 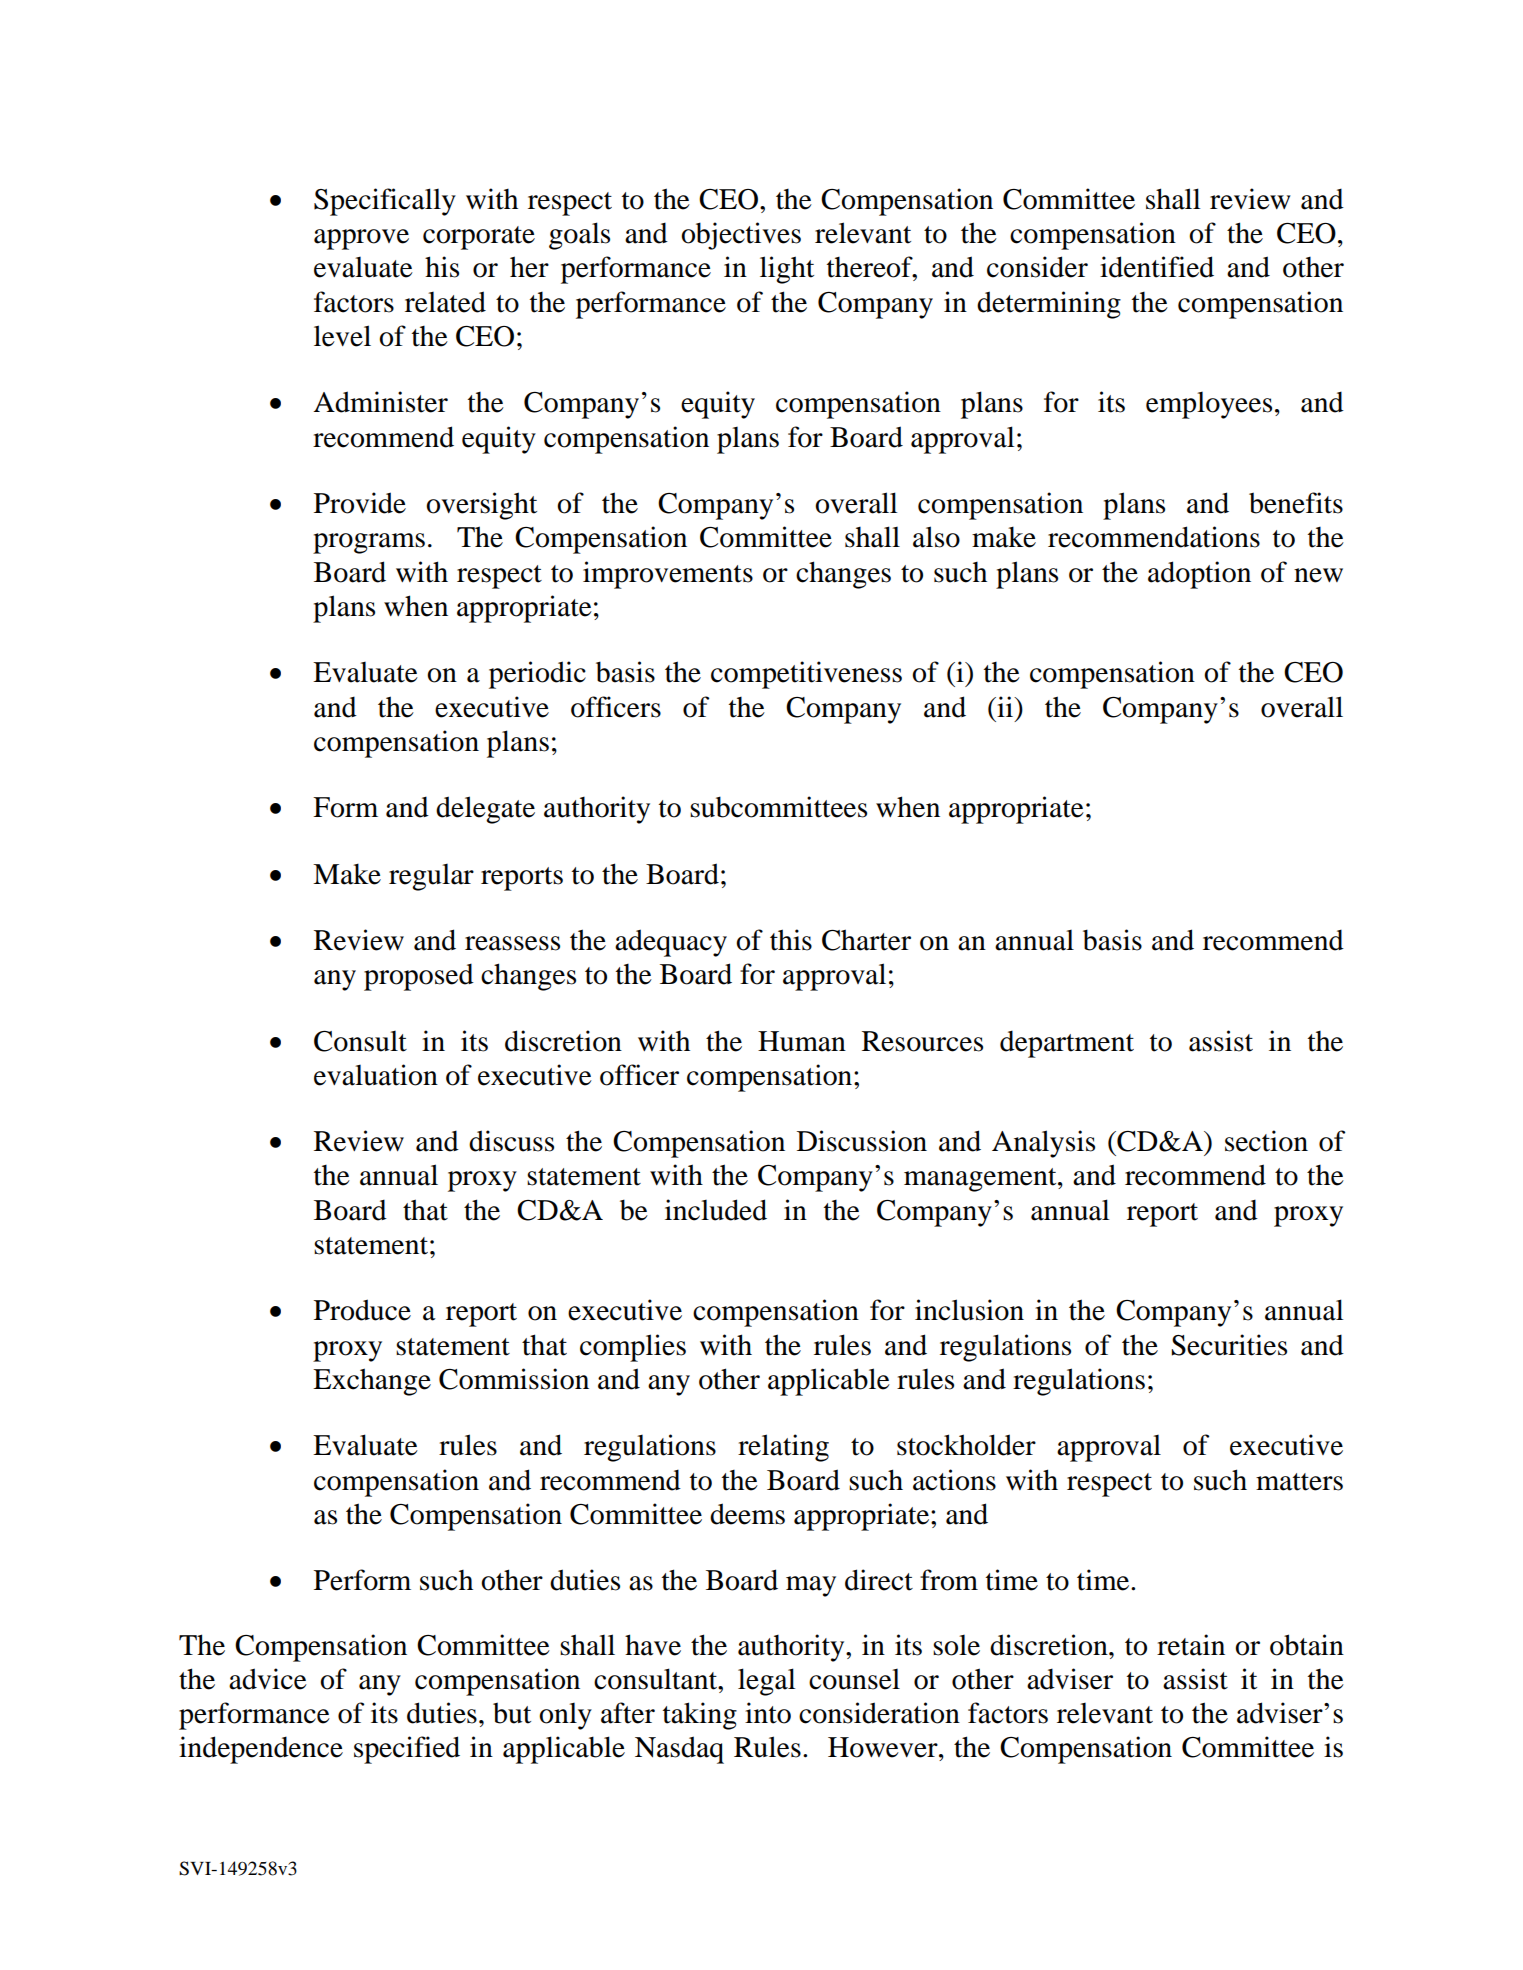 I want to click on competitiveness, so click(x=806, y=675).
